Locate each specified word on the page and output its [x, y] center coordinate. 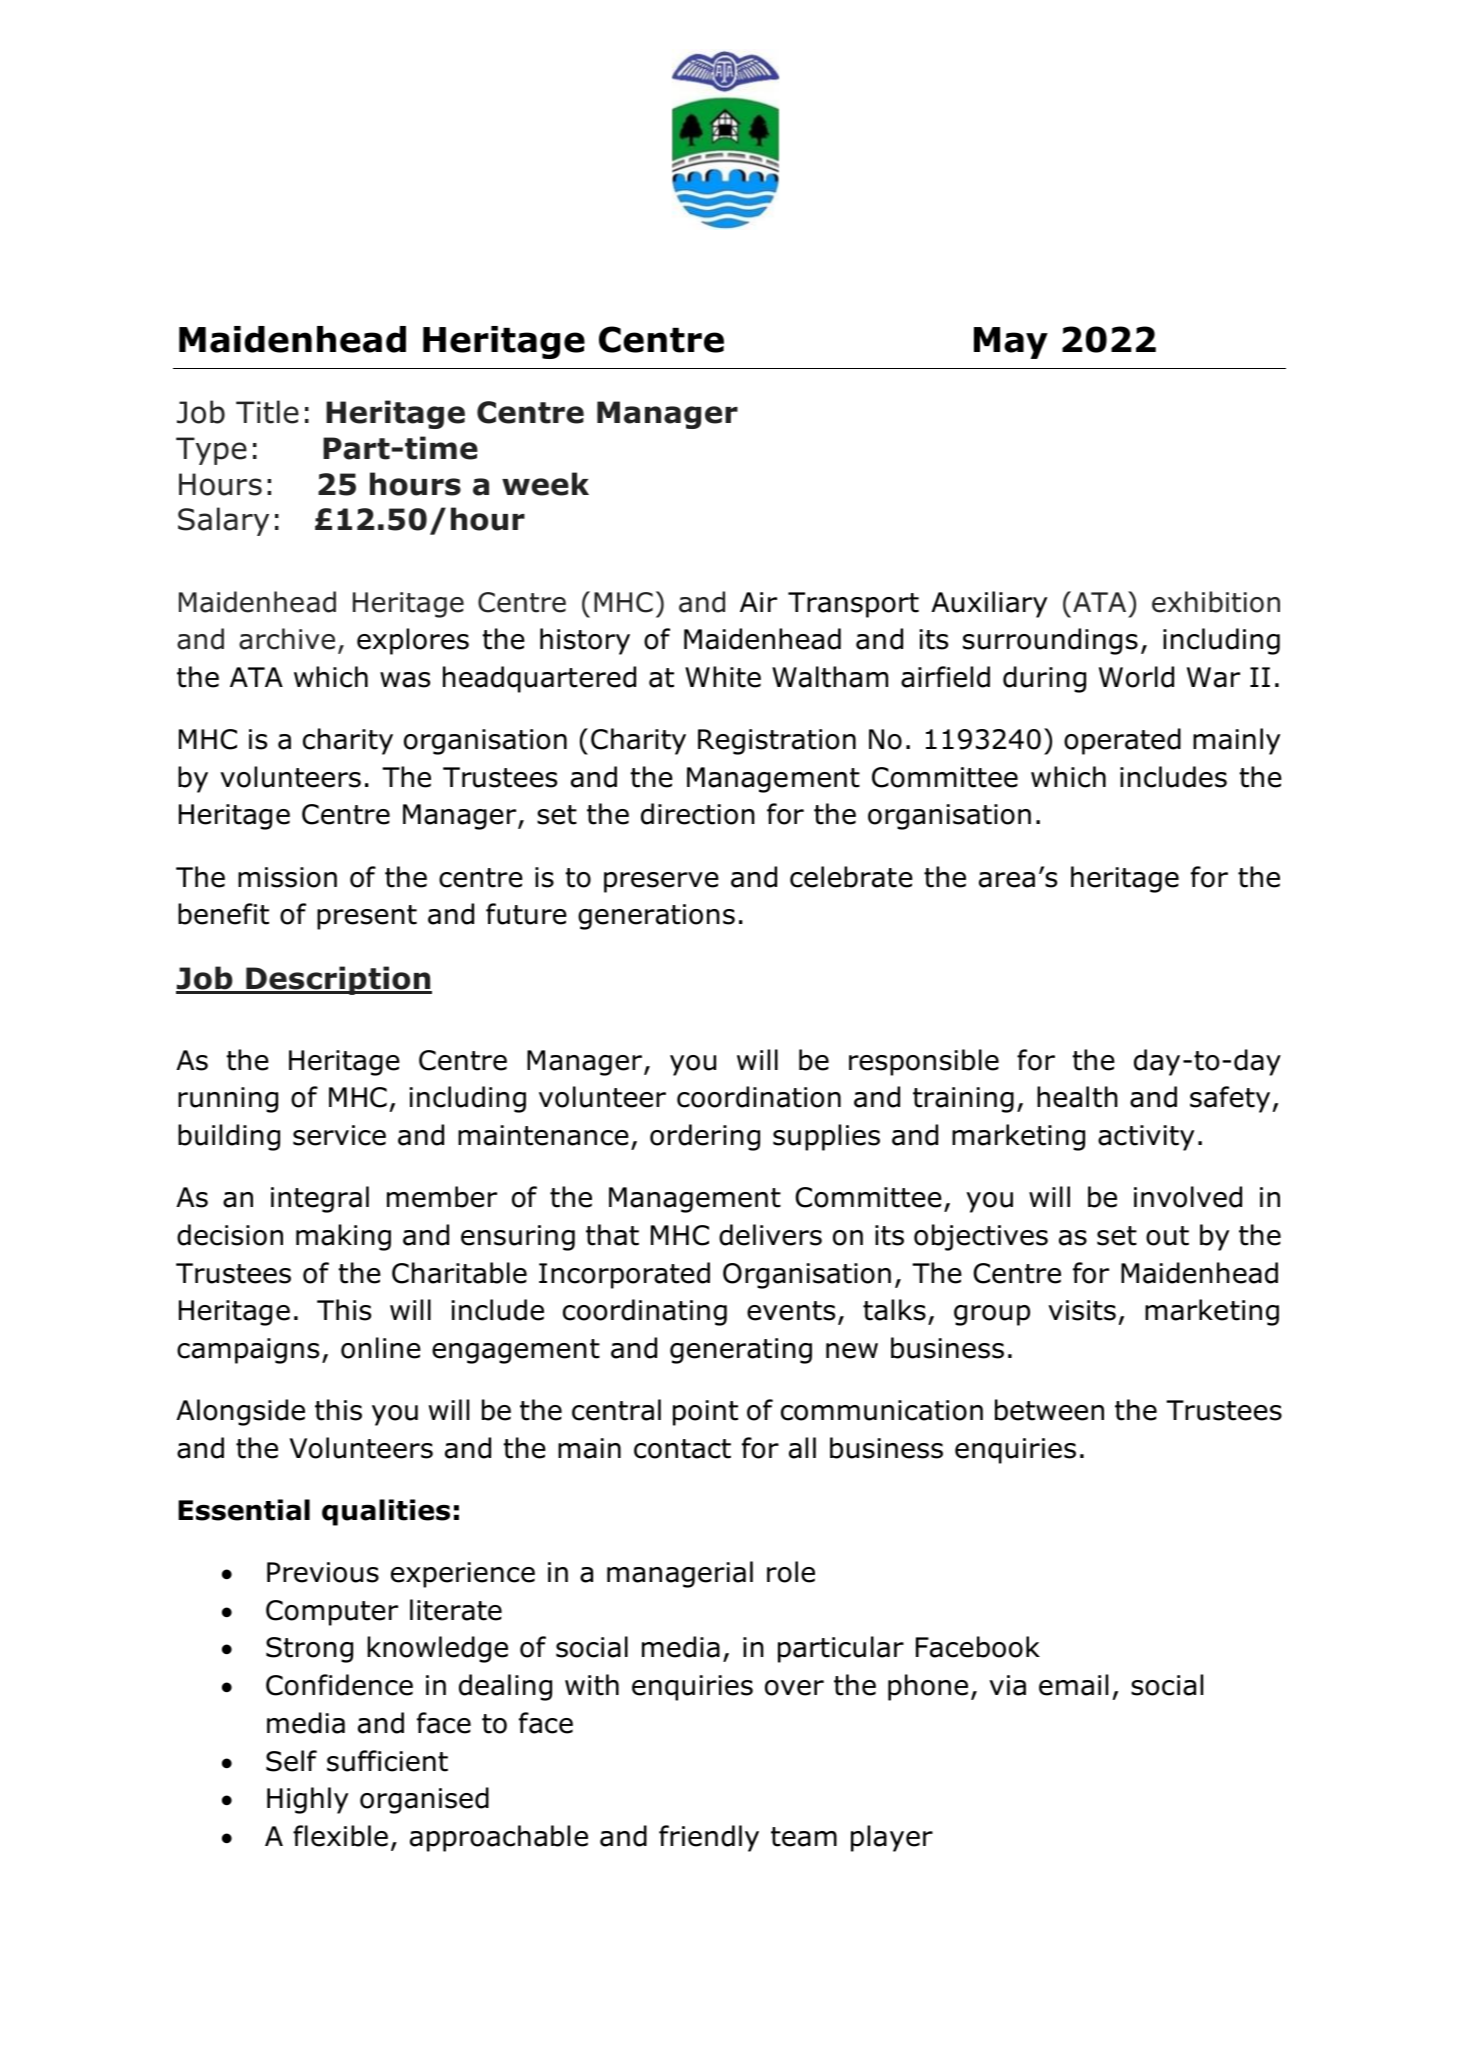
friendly [709, 1838]
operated [1122, 741]
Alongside [240, 1412]
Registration [777, 742]
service [339, 1135]
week [545, 484]
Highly [307, 1800]
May [1011, 343]
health [1077, 1097]
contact [682, 1449]
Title [267, 412]
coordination [759, 1097]
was [405, 680]
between [1049, 1410]
